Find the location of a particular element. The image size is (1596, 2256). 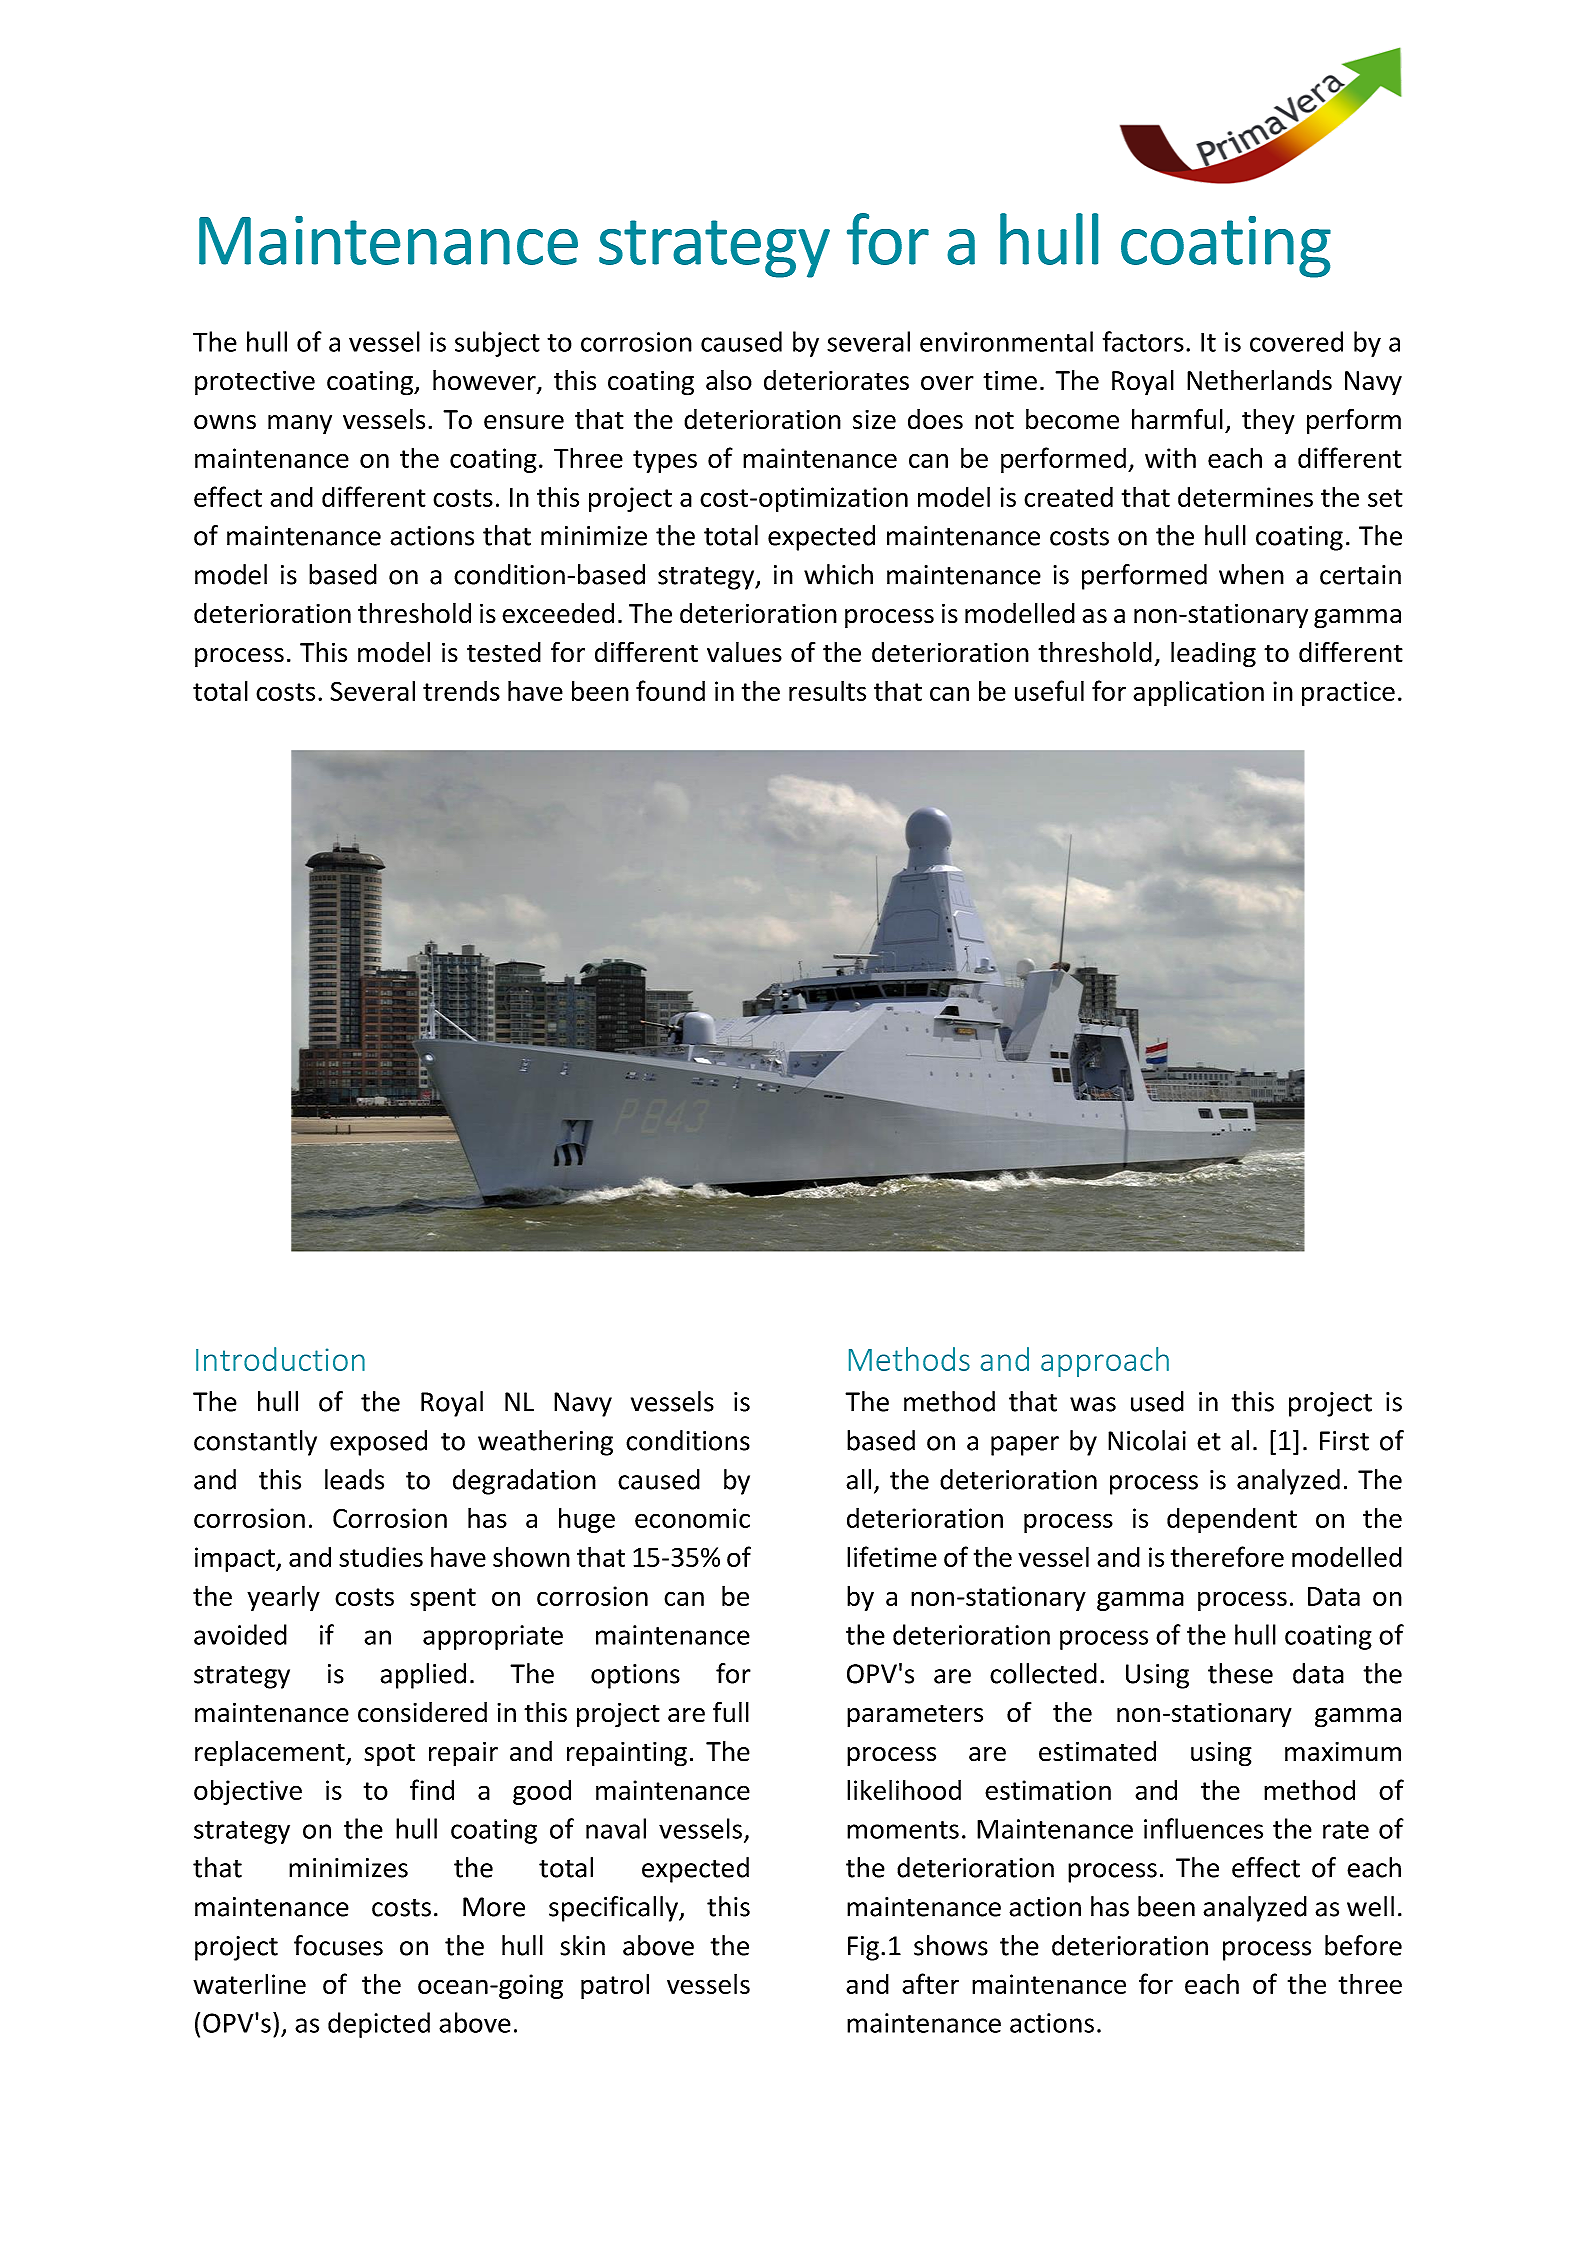

approach is located at coordinates (1105, 1362).
